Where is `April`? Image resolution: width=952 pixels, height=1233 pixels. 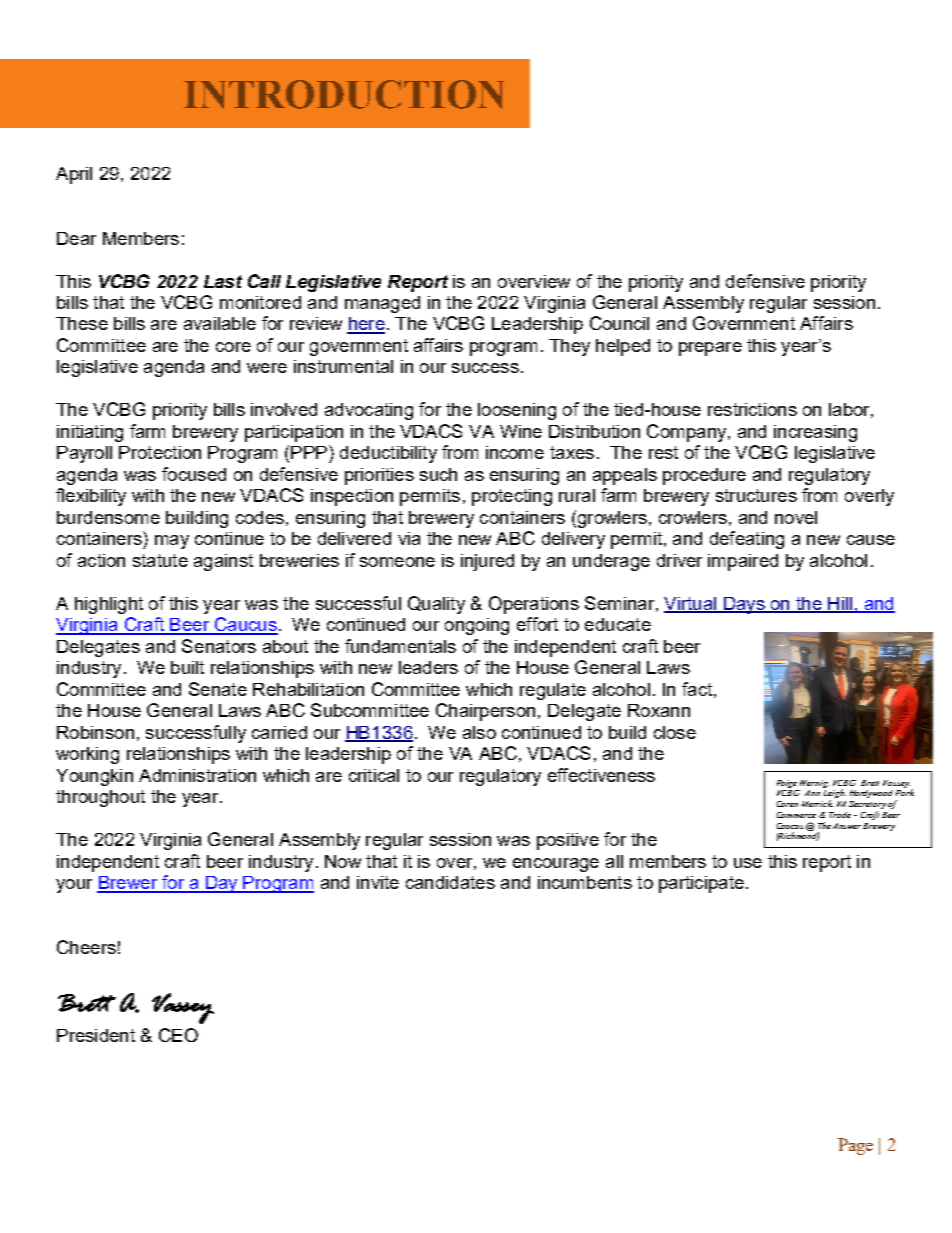
April is located at coordinates (74, 175).
